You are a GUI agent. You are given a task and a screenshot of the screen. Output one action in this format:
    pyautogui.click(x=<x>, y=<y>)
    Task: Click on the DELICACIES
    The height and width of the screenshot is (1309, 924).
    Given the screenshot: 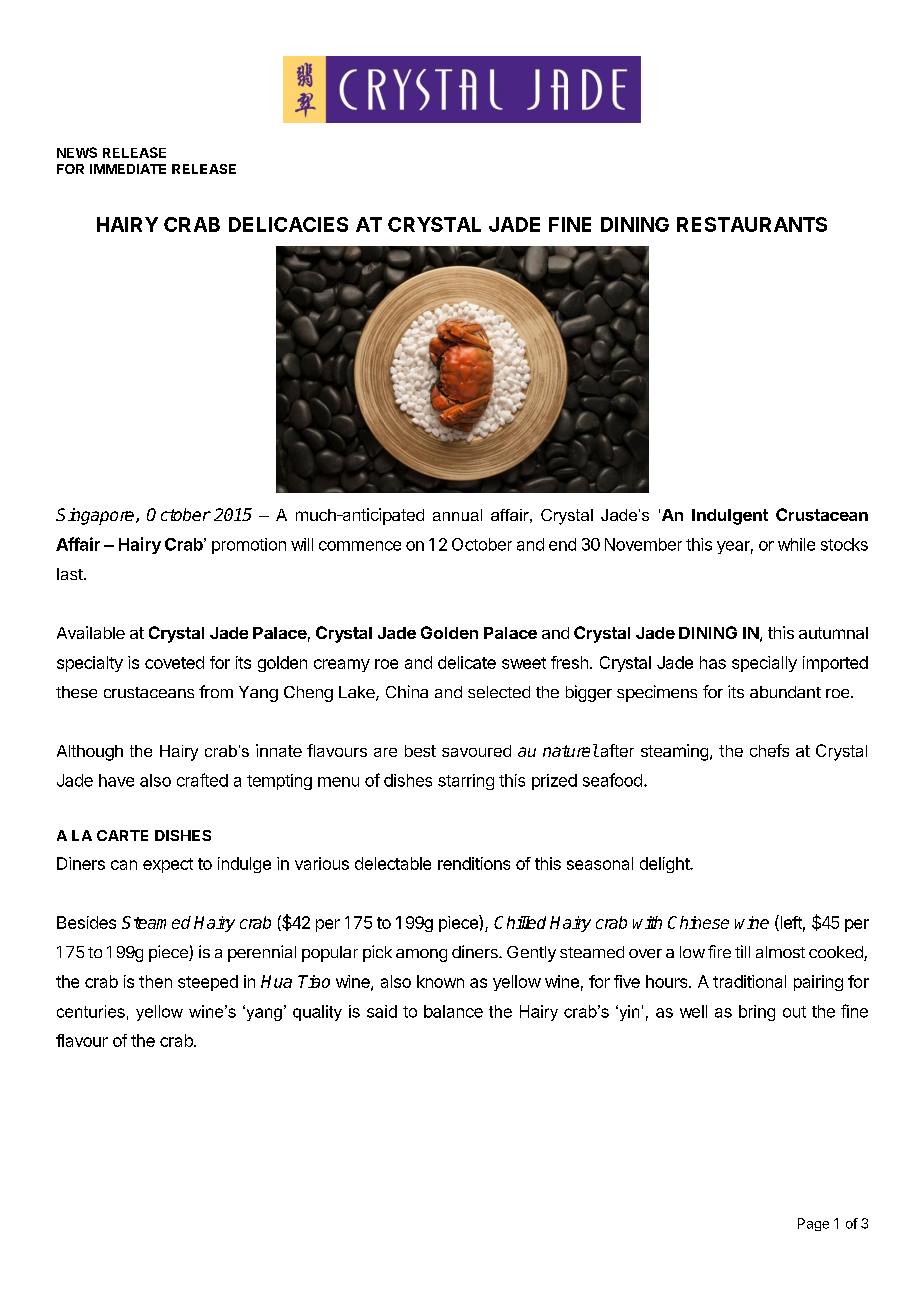 What is the action you would take?
    pyautogui.click(x=288, y=224)
